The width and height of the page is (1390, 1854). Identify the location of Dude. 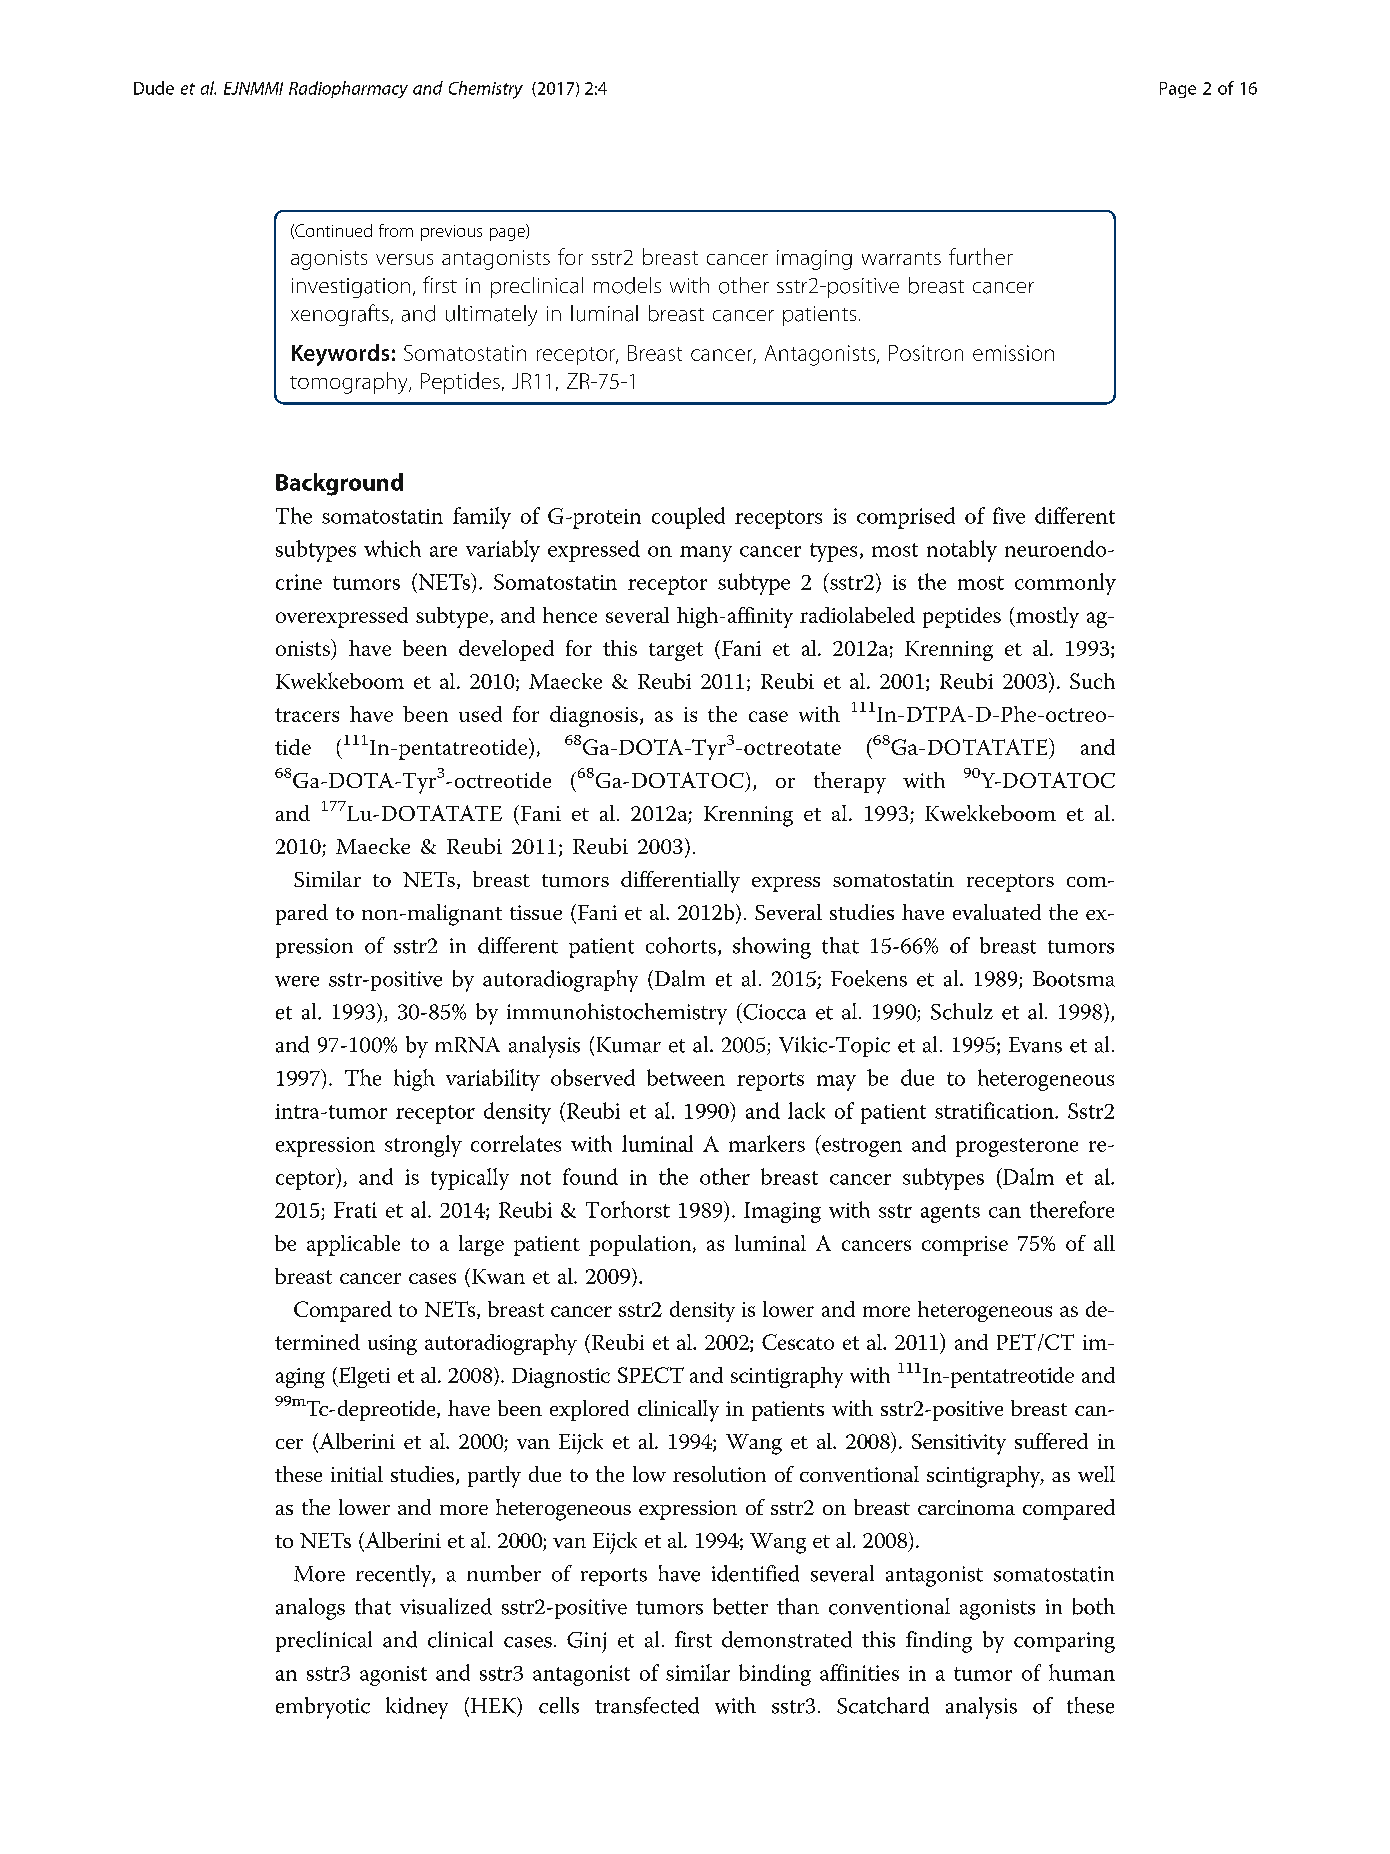
(154, 88).
